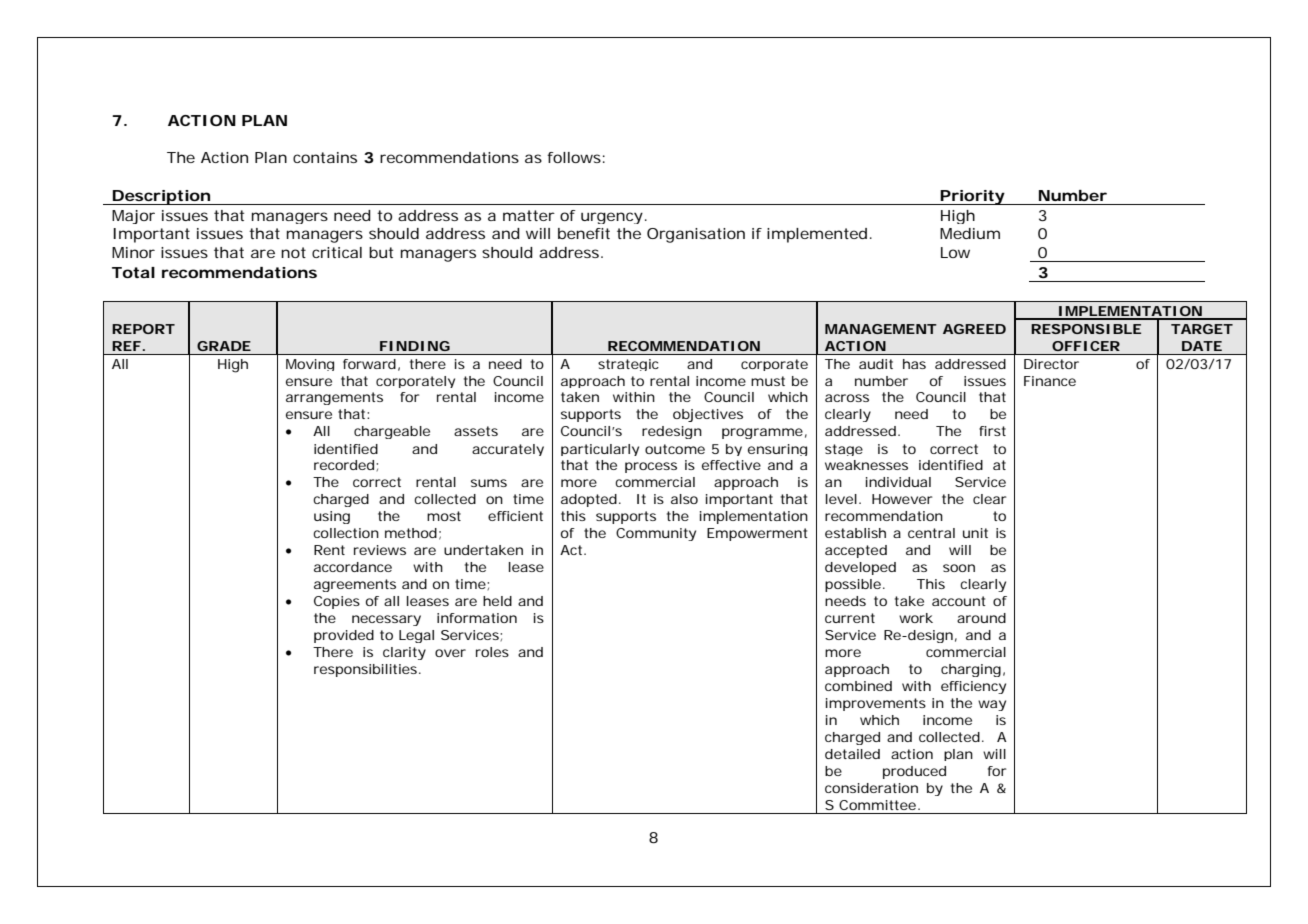  What do you see at coordinates (344, 465) in the screenshot?
I see `recorded` at bounding box center [344, 465].
